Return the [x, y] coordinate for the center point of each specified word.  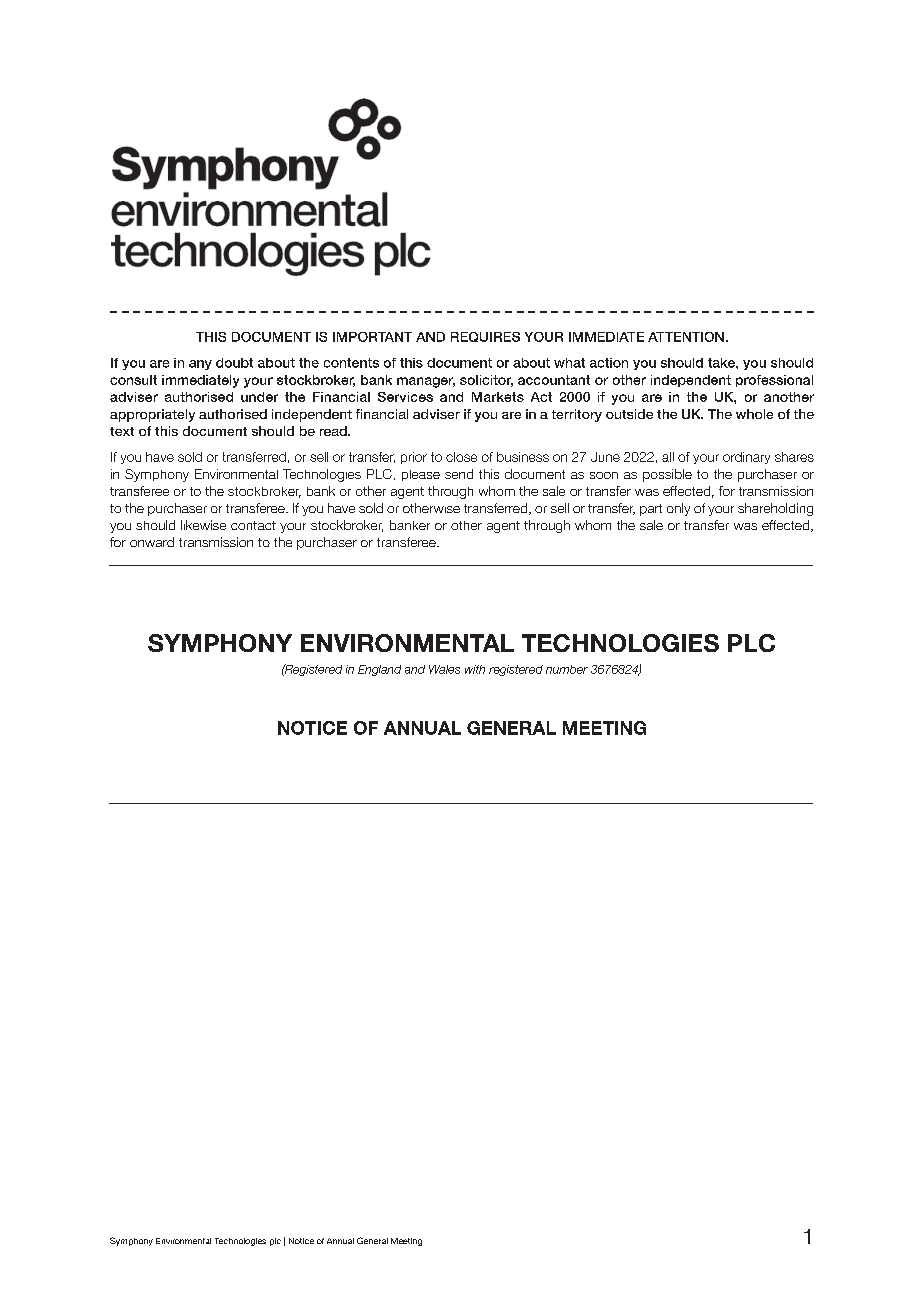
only [678, 509]
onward [152, 542]
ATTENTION [686, 337]
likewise [203, 525]
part [651, 510]
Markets [498, 397]
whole [754, 414]
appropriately [152, 415]
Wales [444, 669]
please [421, 475]
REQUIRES [485, 337]
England [379, 670]
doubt [234, 363]
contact [253, 525]
